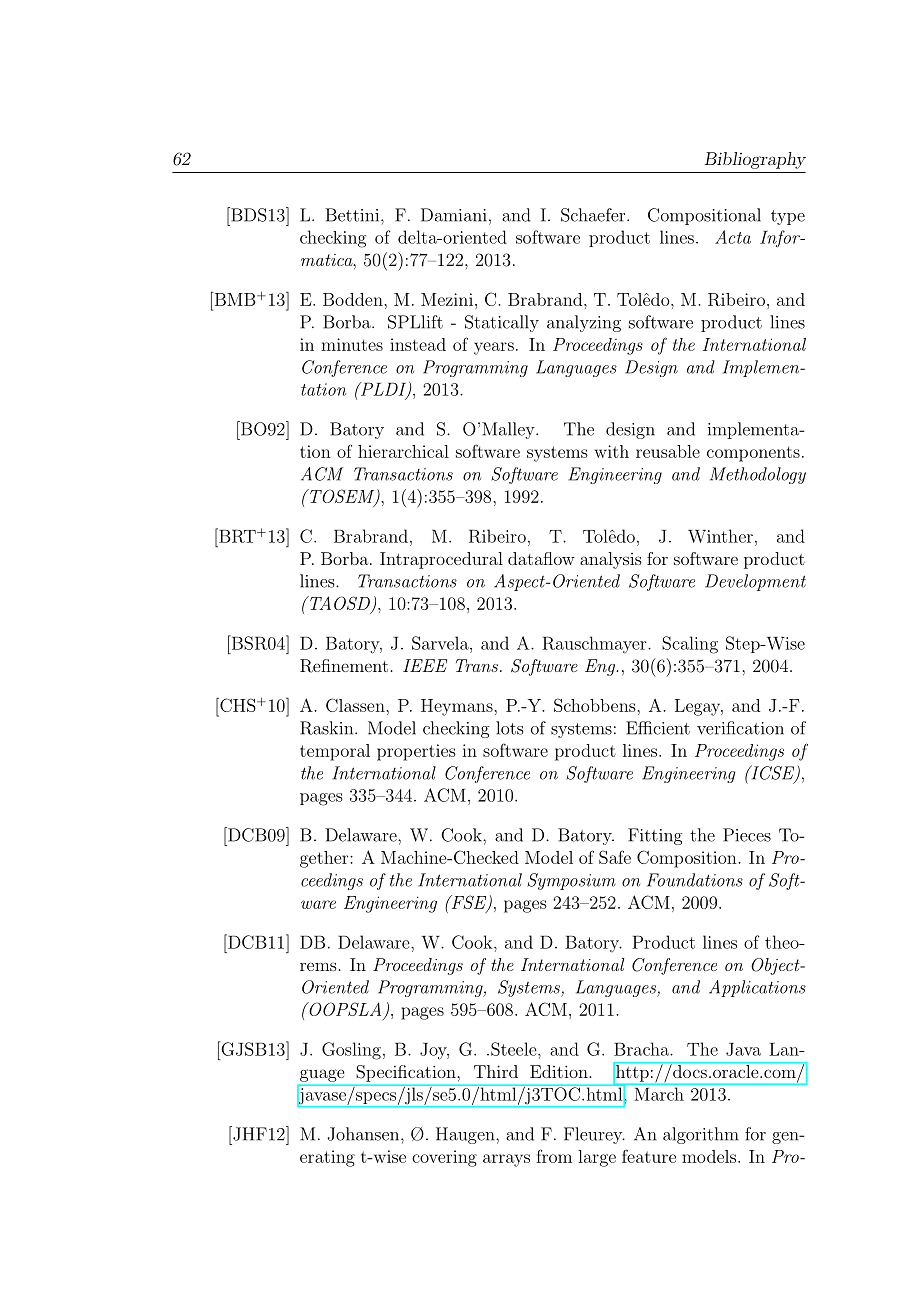  I want to click on Symposium, so click(571, 881).
